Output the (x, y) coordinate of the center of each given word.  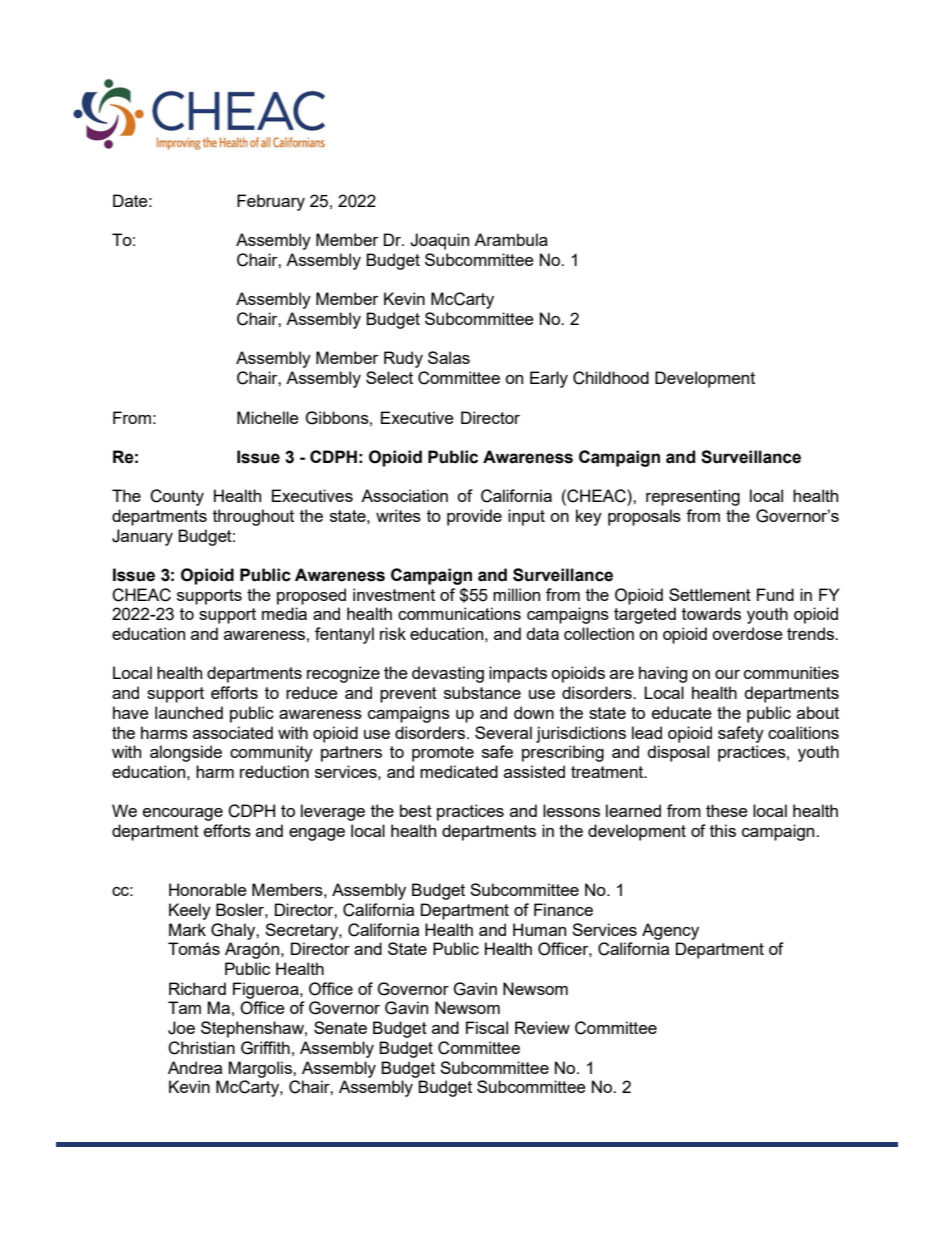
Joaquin (439, 241)
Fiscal (487, 1027)
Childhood (611, 378)
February (271, 202)
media (284, 613)
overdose (747, 633)
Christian (201, 1048)
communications (459, 613)
